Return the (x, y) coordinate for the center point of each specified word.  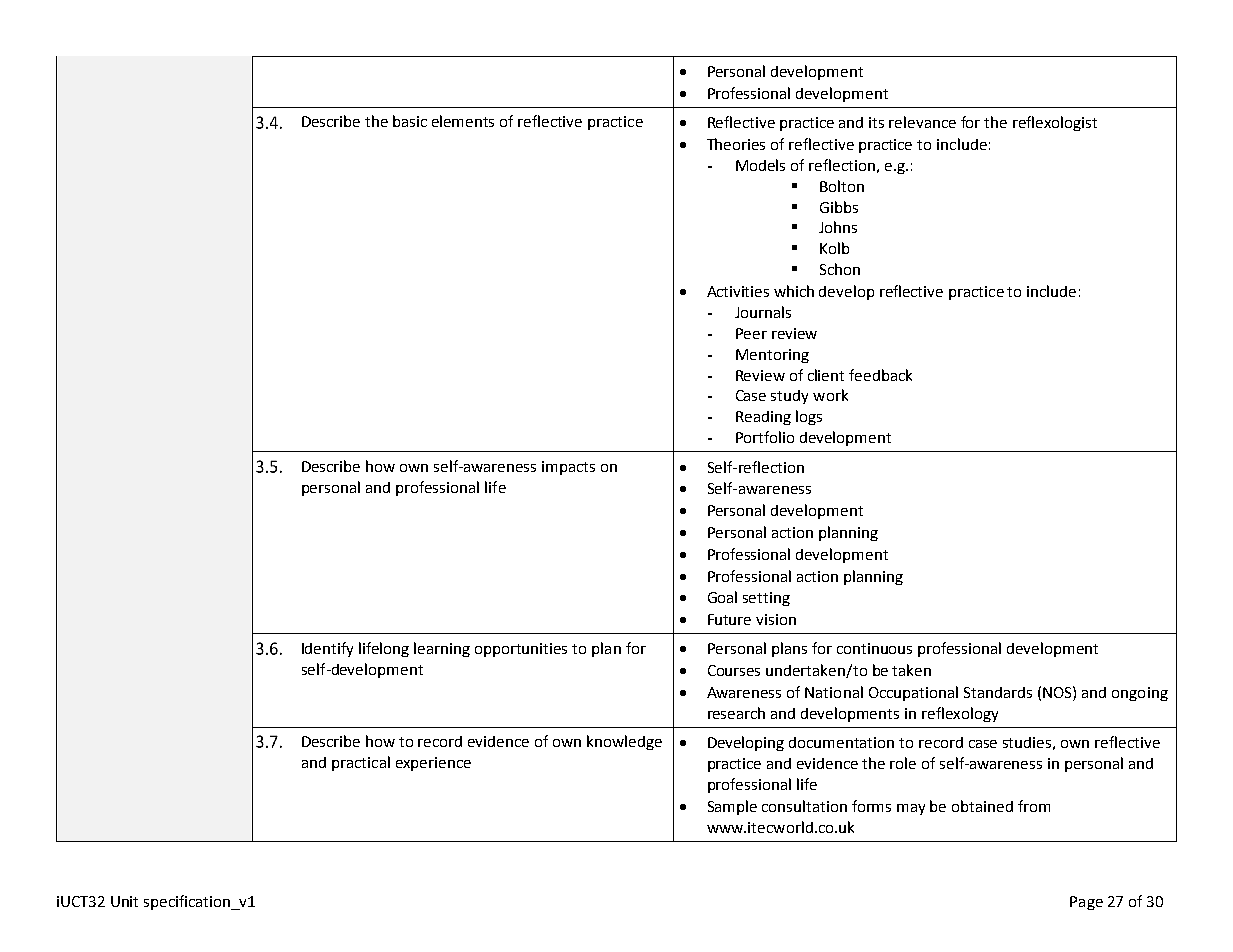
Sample (732, 807)
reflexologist (1055, 123)
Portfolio (765, 437)
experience (433, 764)
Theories (736, 144)
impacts (568, 468)
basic (410, 121)
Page (1086, 903)
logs (809, 417)
